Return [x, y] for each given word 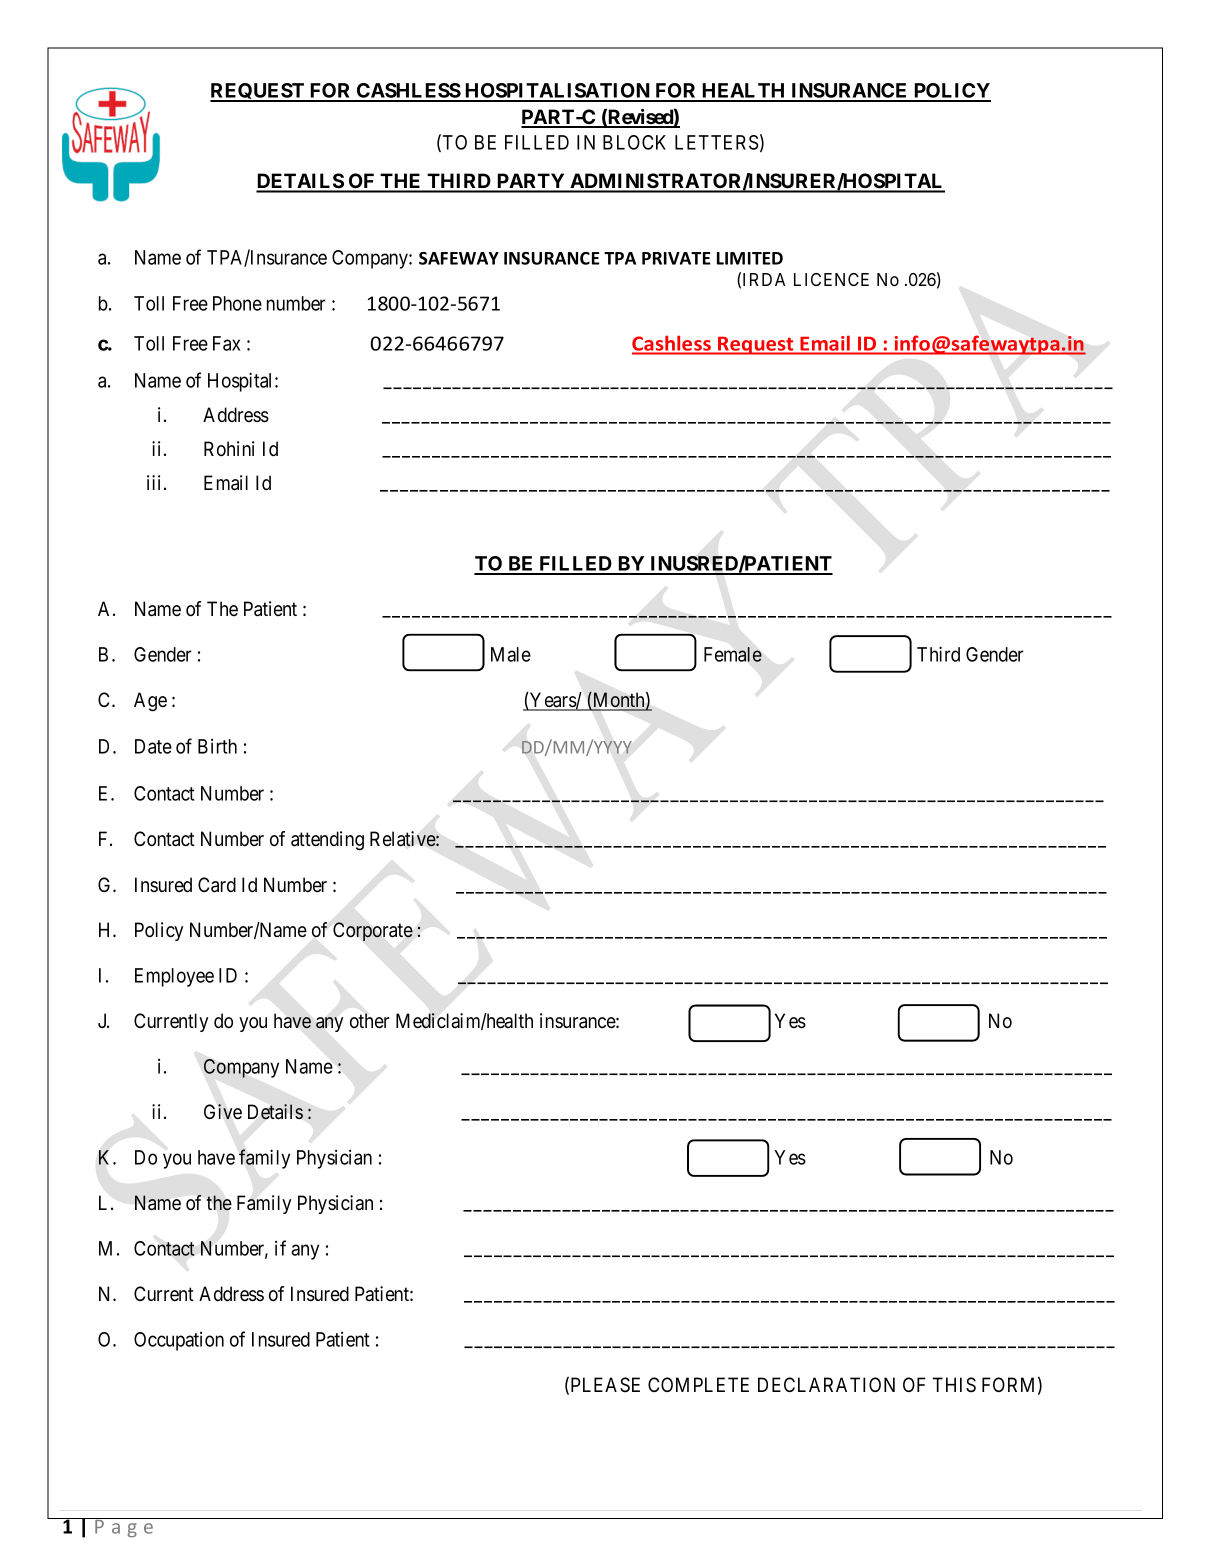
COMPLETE [698, 1384]
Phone [237, 303]
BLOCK [634, 142]
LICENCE [831, 279]
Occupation [179, 1341]
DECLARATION [826, 1384]
